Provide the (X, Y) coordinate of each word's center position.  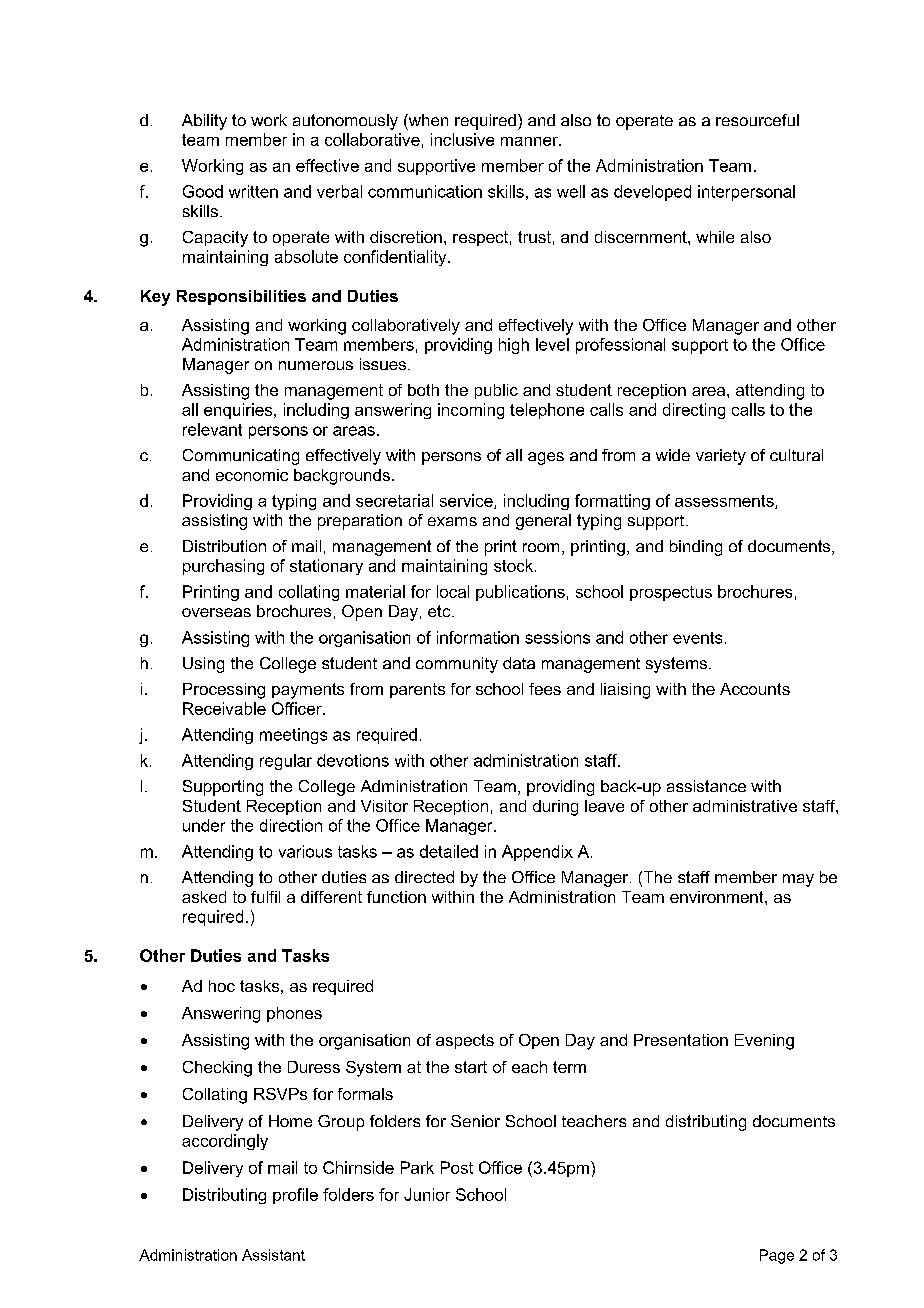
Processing (224, 691)
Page (777, 1256)
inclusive (462, 139)
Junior (427, 1194)
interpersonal (746, 193)
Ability (204, 122)
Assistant (273, 1255)
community (457, 665)
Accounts (755, 689)
